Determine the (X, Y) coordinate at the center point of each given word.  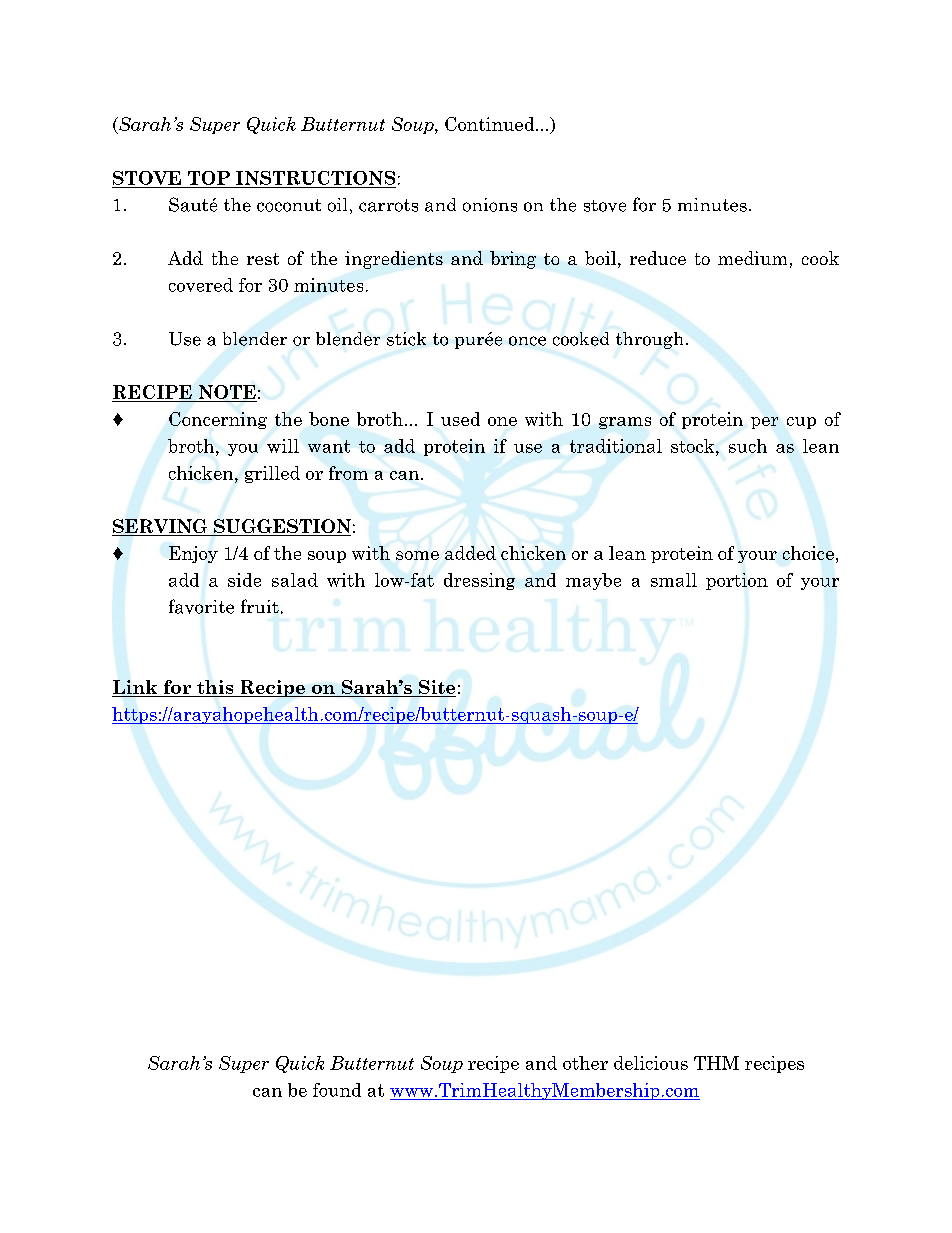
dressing (479, 581)
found (337, 1090)
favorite (201, 606)
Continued (491, 124)
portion (737, 581)
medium (752, 258)
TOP (209, 178)
